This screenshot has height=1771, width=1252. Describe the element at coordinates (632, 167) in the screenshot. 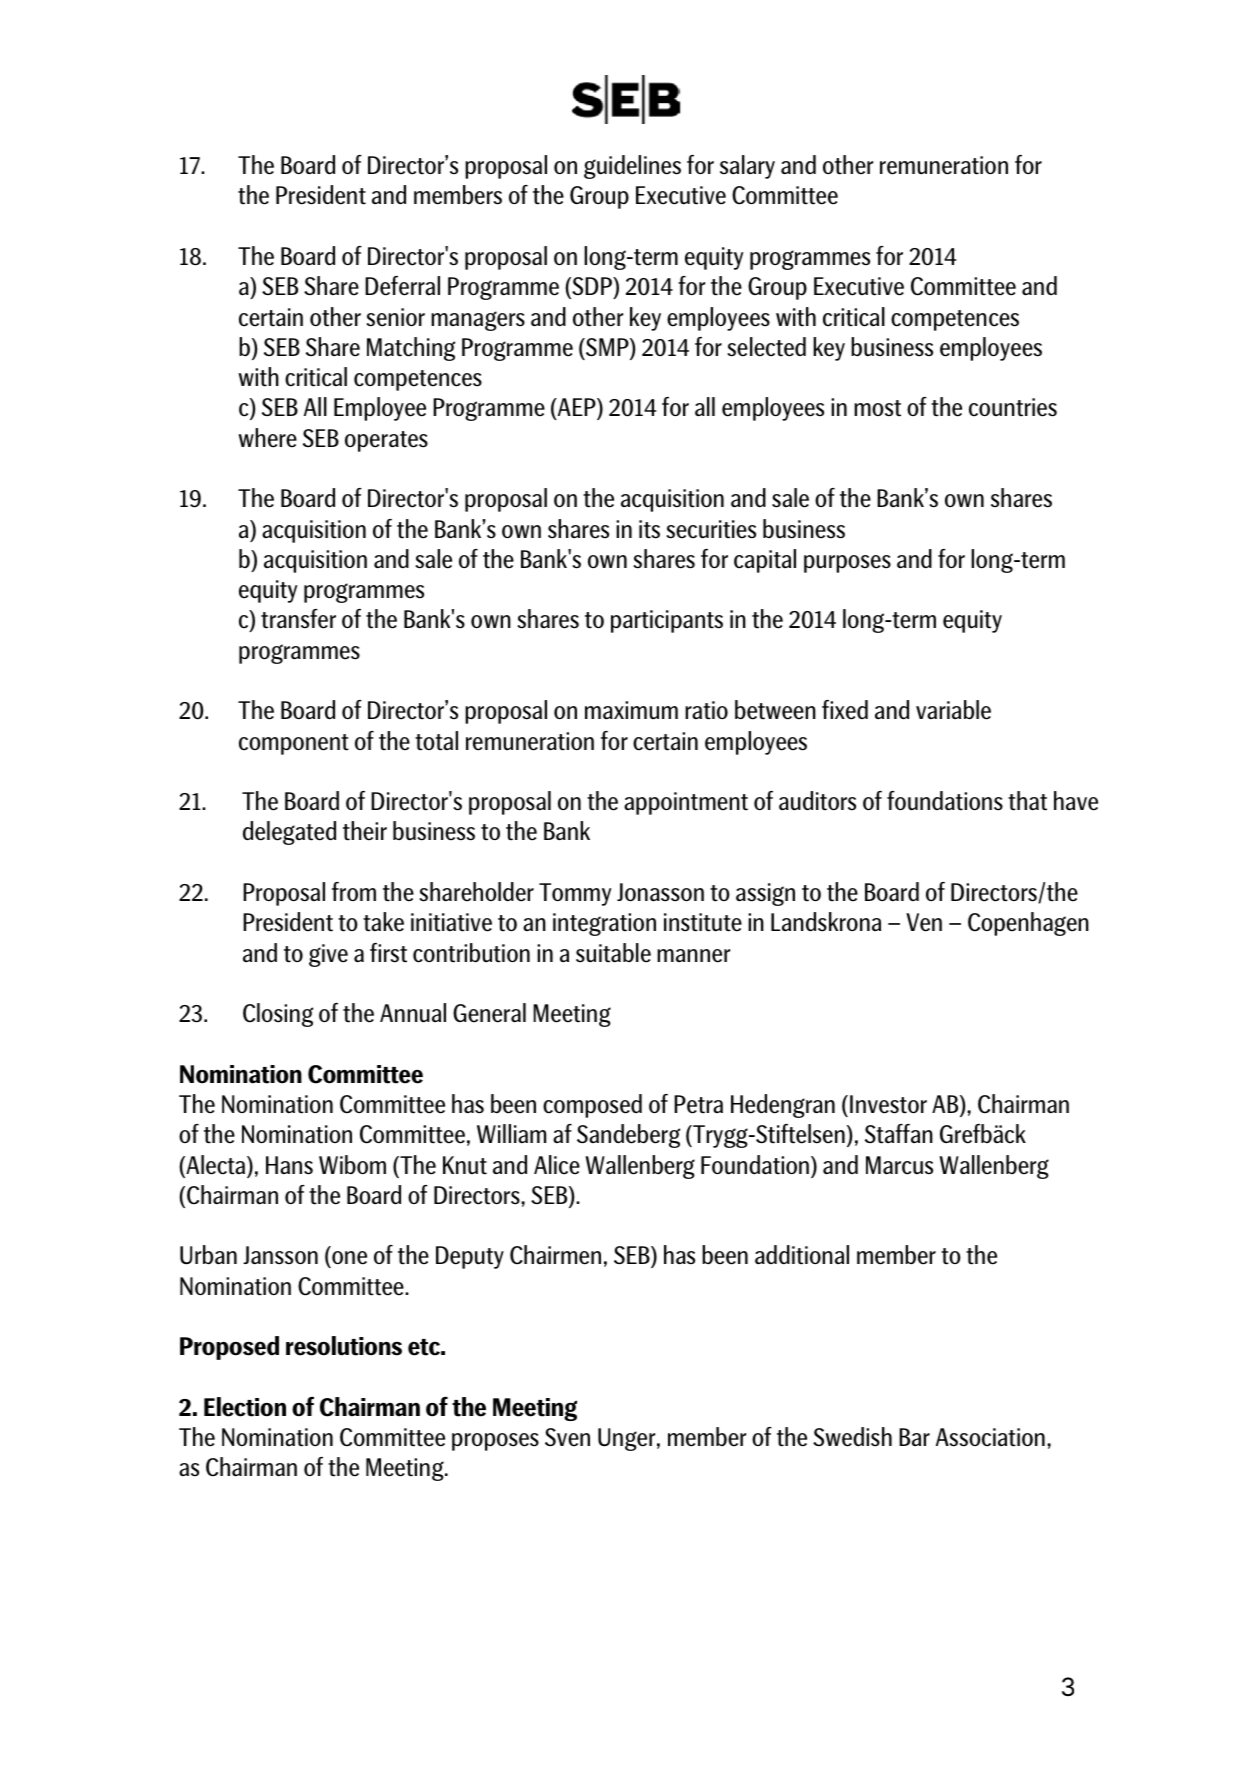

I see `guidelines` at that location.
